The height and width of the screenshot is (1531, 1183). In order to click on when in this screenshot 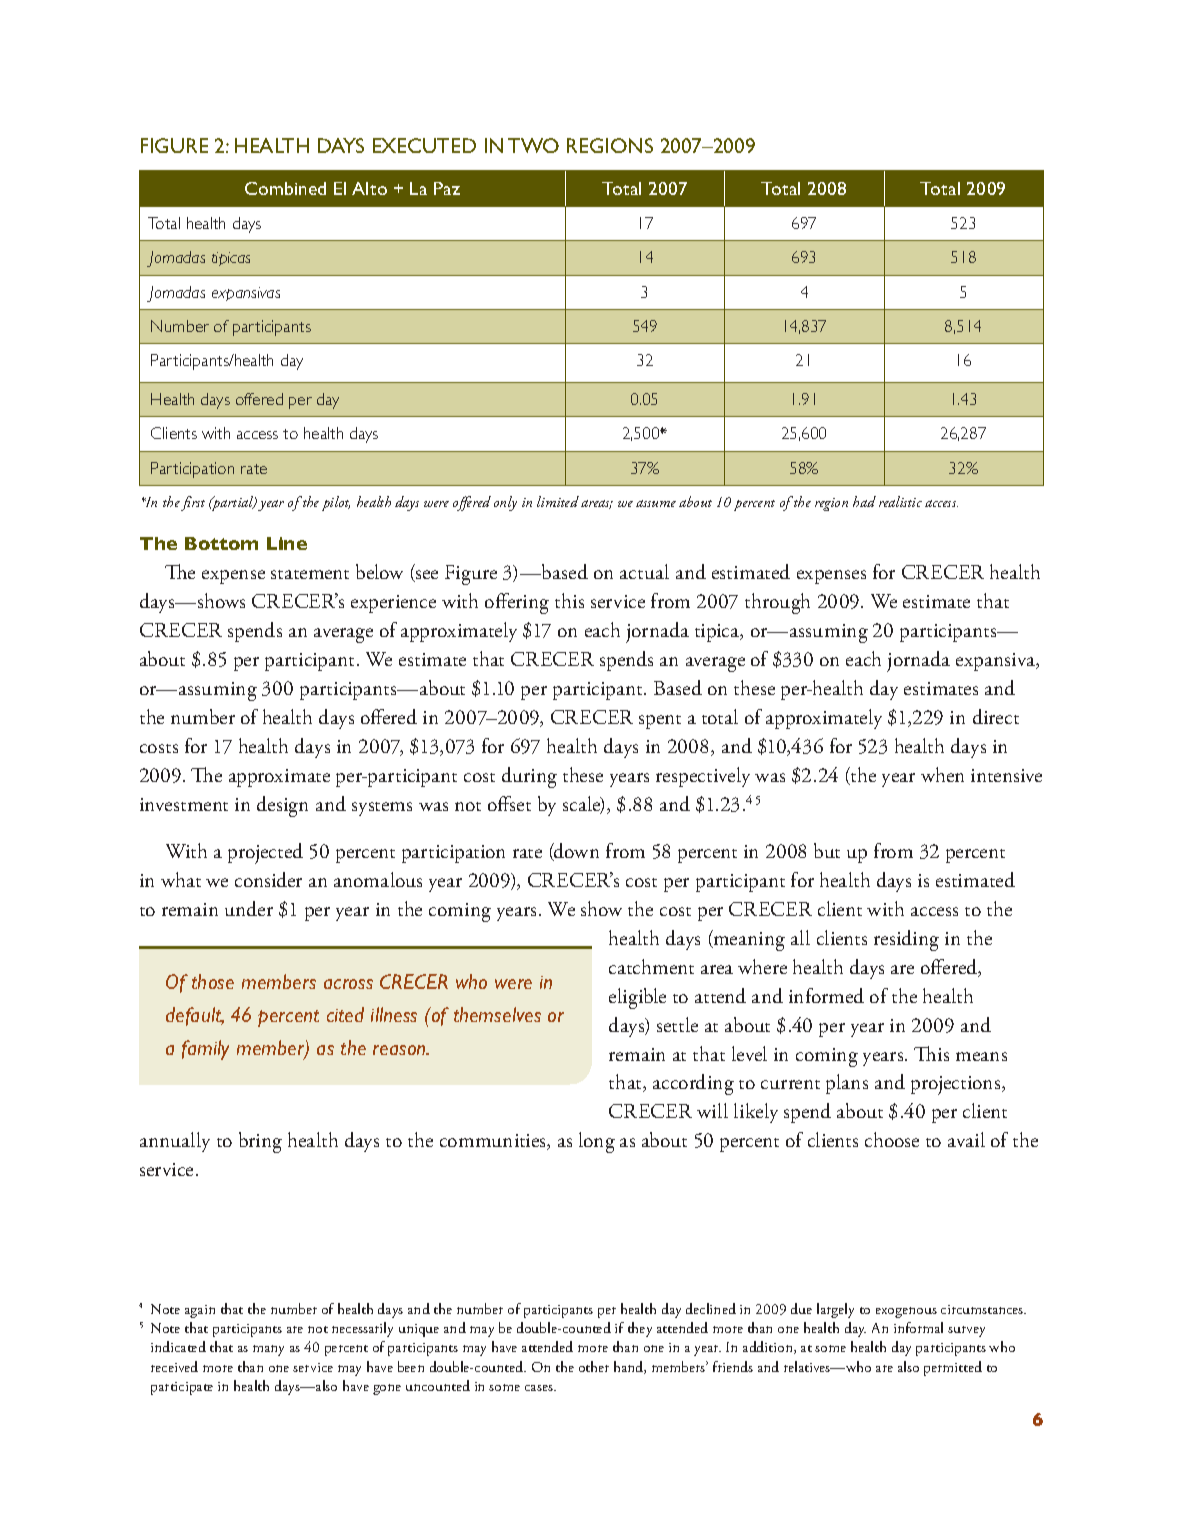, I will do `click(942, 774)`.
